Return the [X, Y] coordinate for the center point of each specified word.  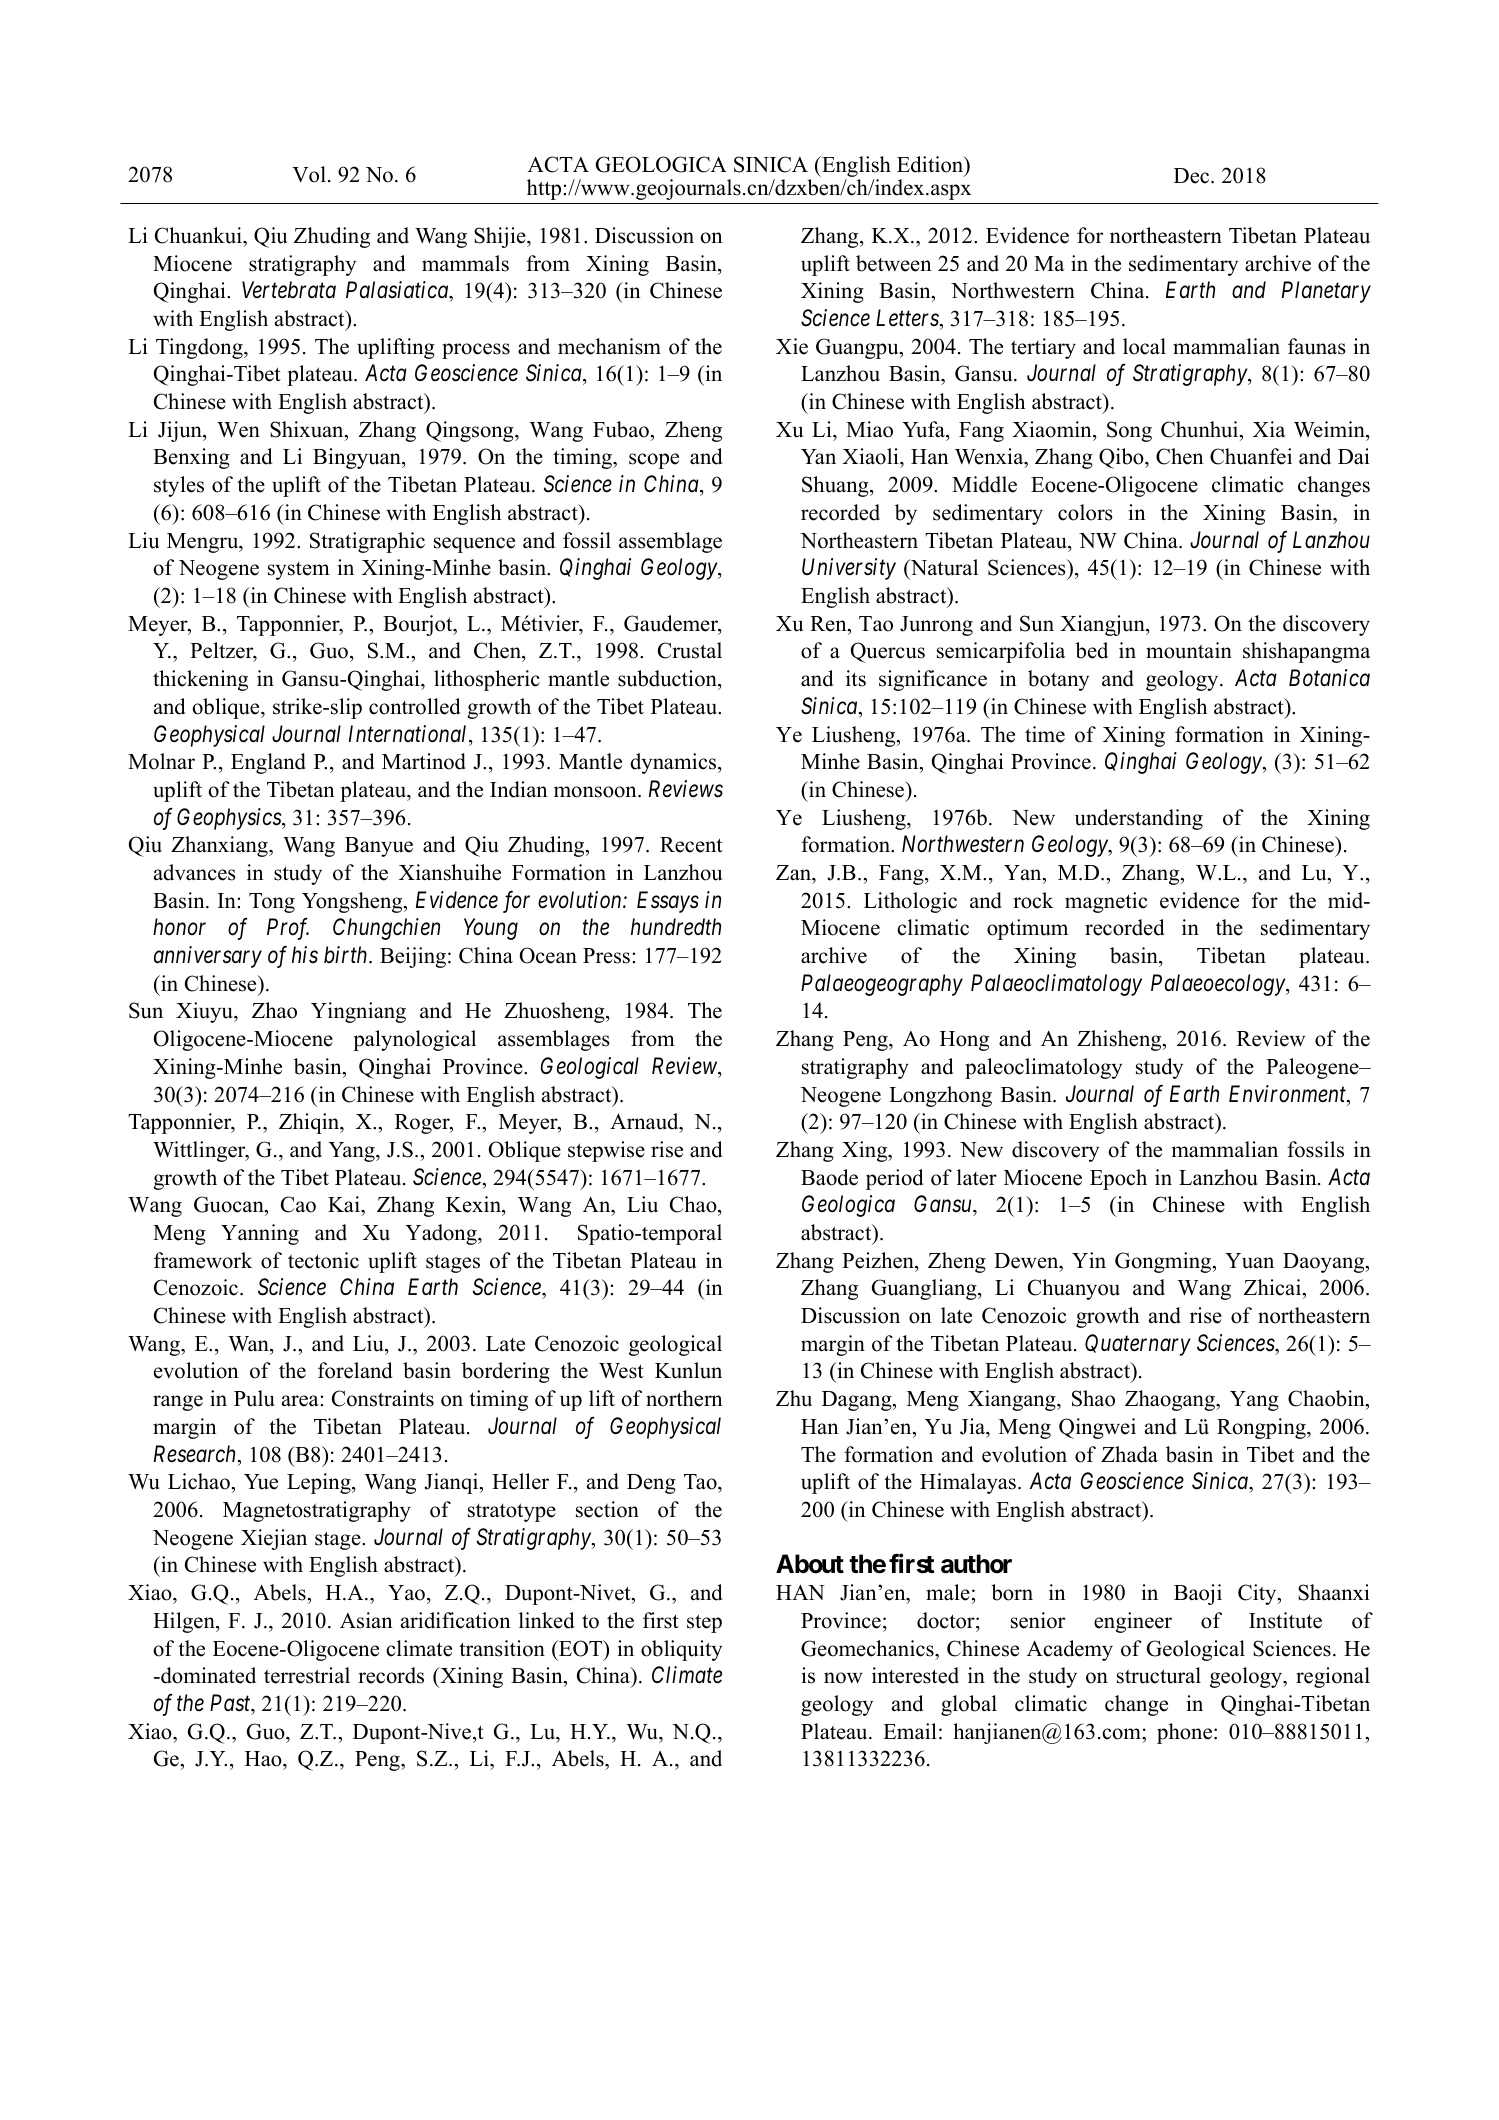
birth [347, 955]
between [894, 263]
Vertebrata [289, 290]
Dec [1193, 176]
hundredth [676, 927]
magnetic [1106, 902]
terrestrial [307, 1675]
